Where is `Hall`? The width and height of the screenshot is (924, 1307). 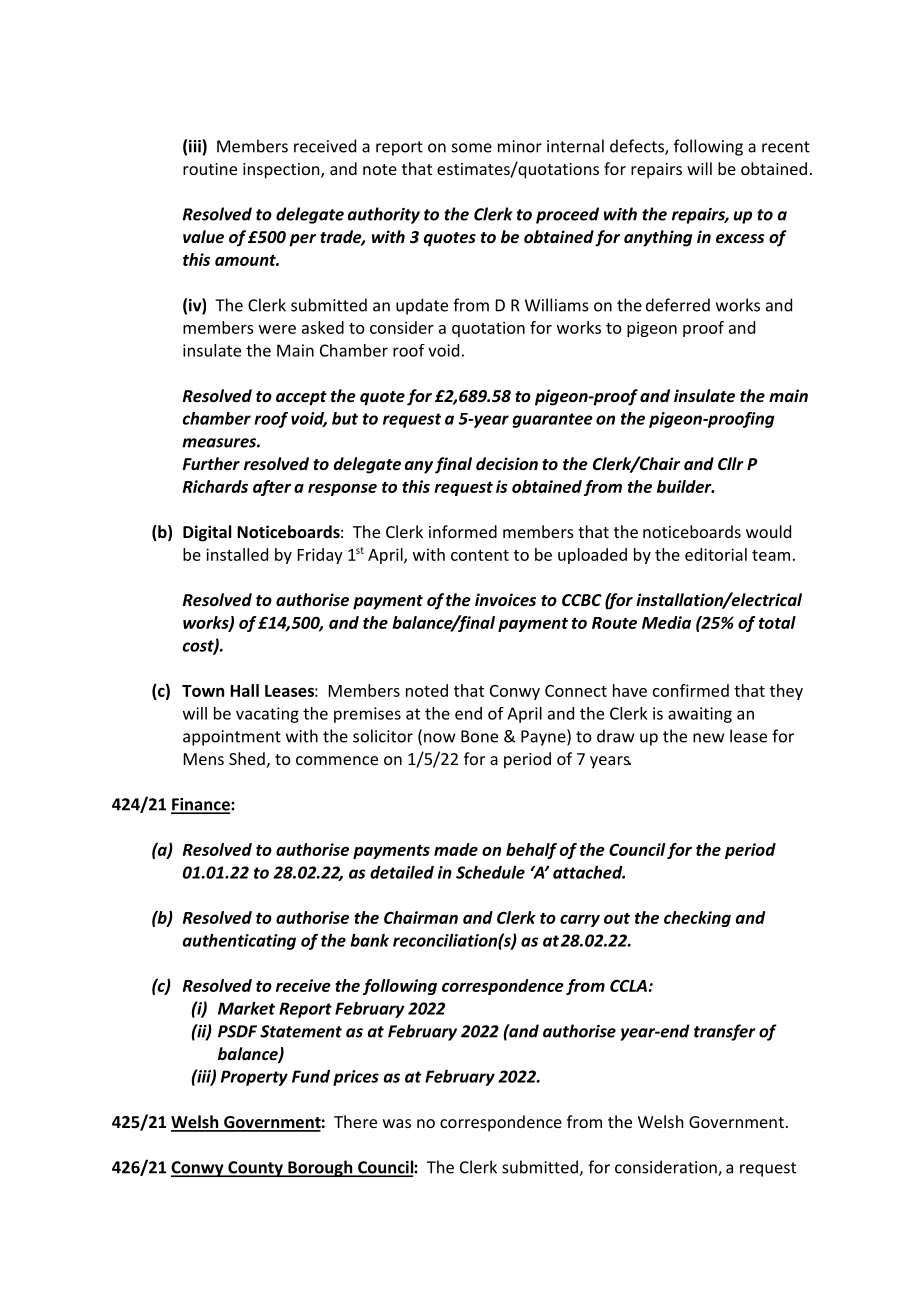 Hall is located at coordinates (244, 690).
